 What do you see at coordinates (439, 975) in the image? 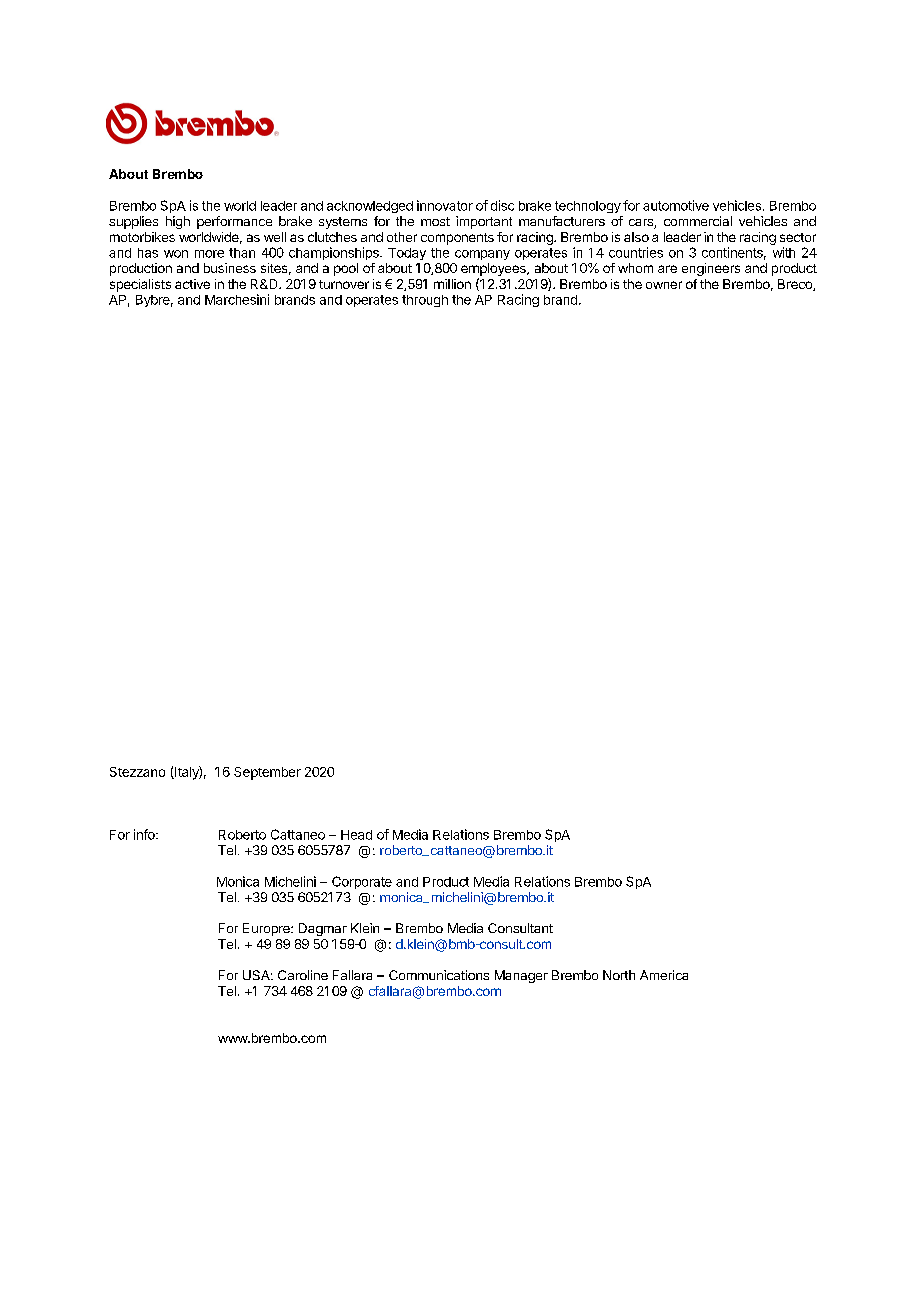
I see `Communications` at bounding box center [439, 975].
